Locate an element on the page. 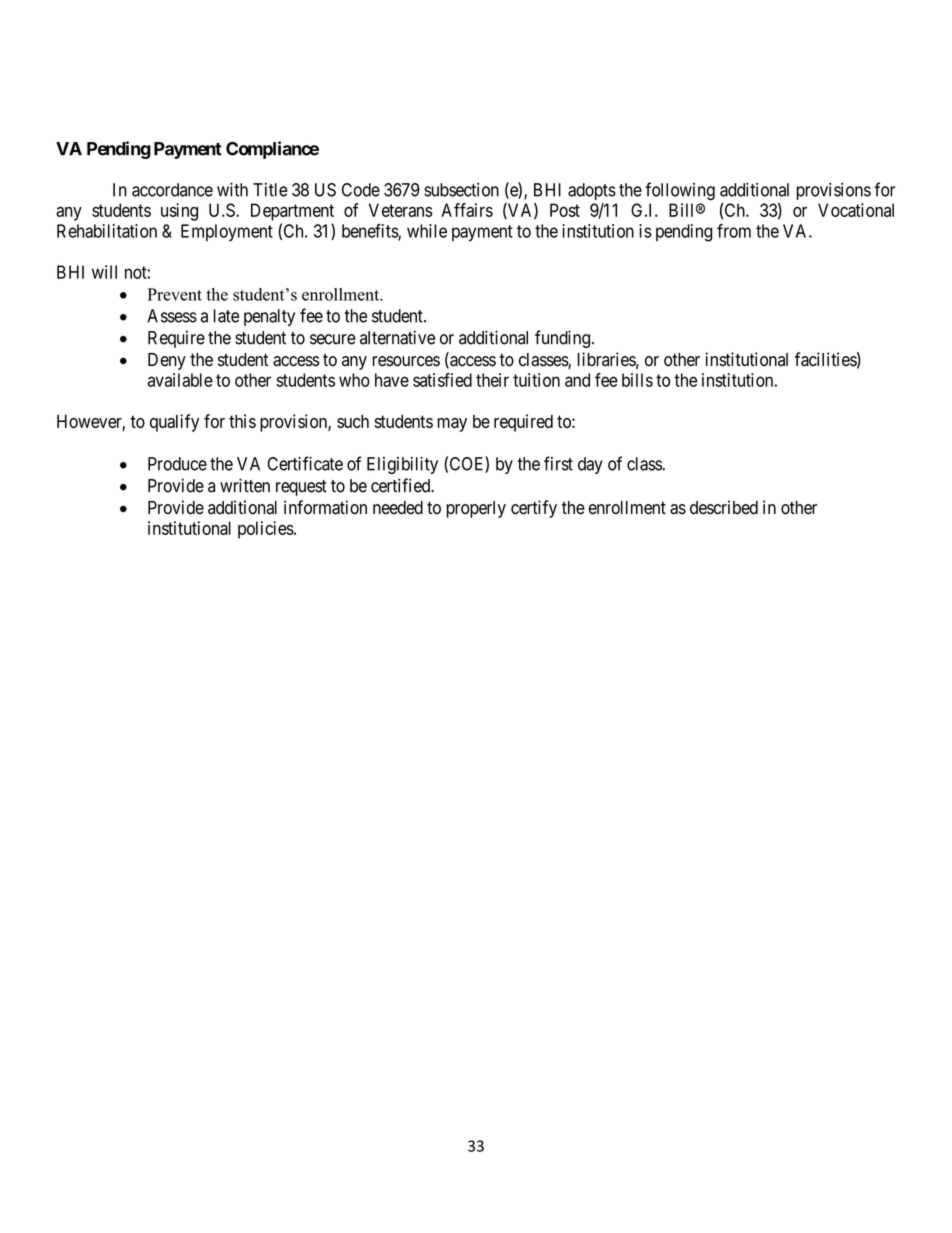 This page has height=1233, width=952. policies is located at coordinates (266, 530).
